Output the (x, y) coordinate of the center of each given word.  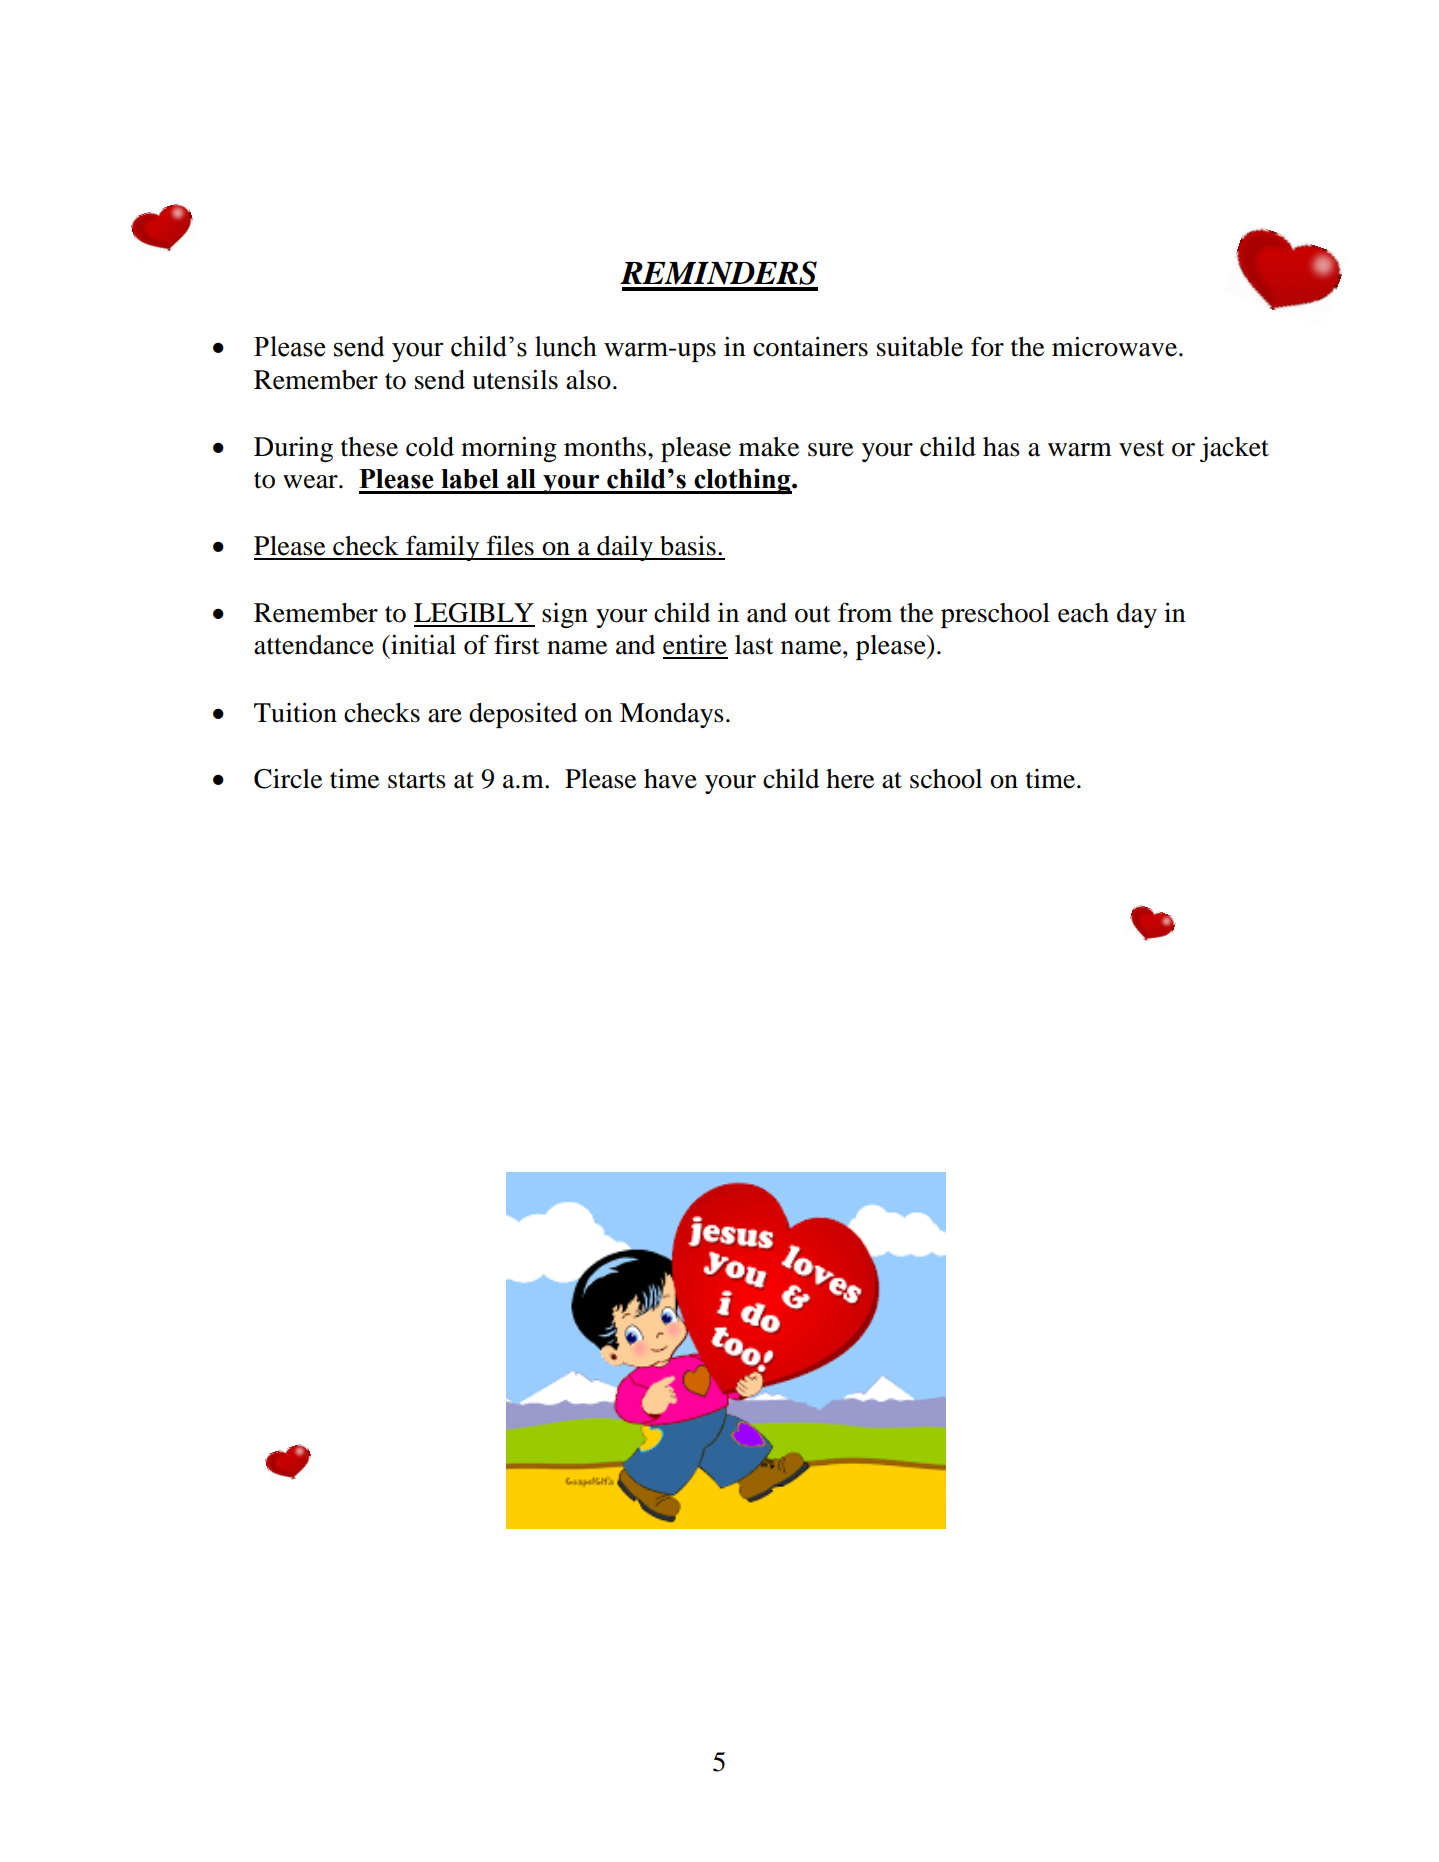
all (521, 479)
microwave (1114, 346)
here (850, 779)
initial (422, 644)
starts (417, 780)
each (1083, 613)
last (754, 645)
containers (810, 346)
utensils (515, 379)
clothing (742, 481)
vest (1141, 448)
